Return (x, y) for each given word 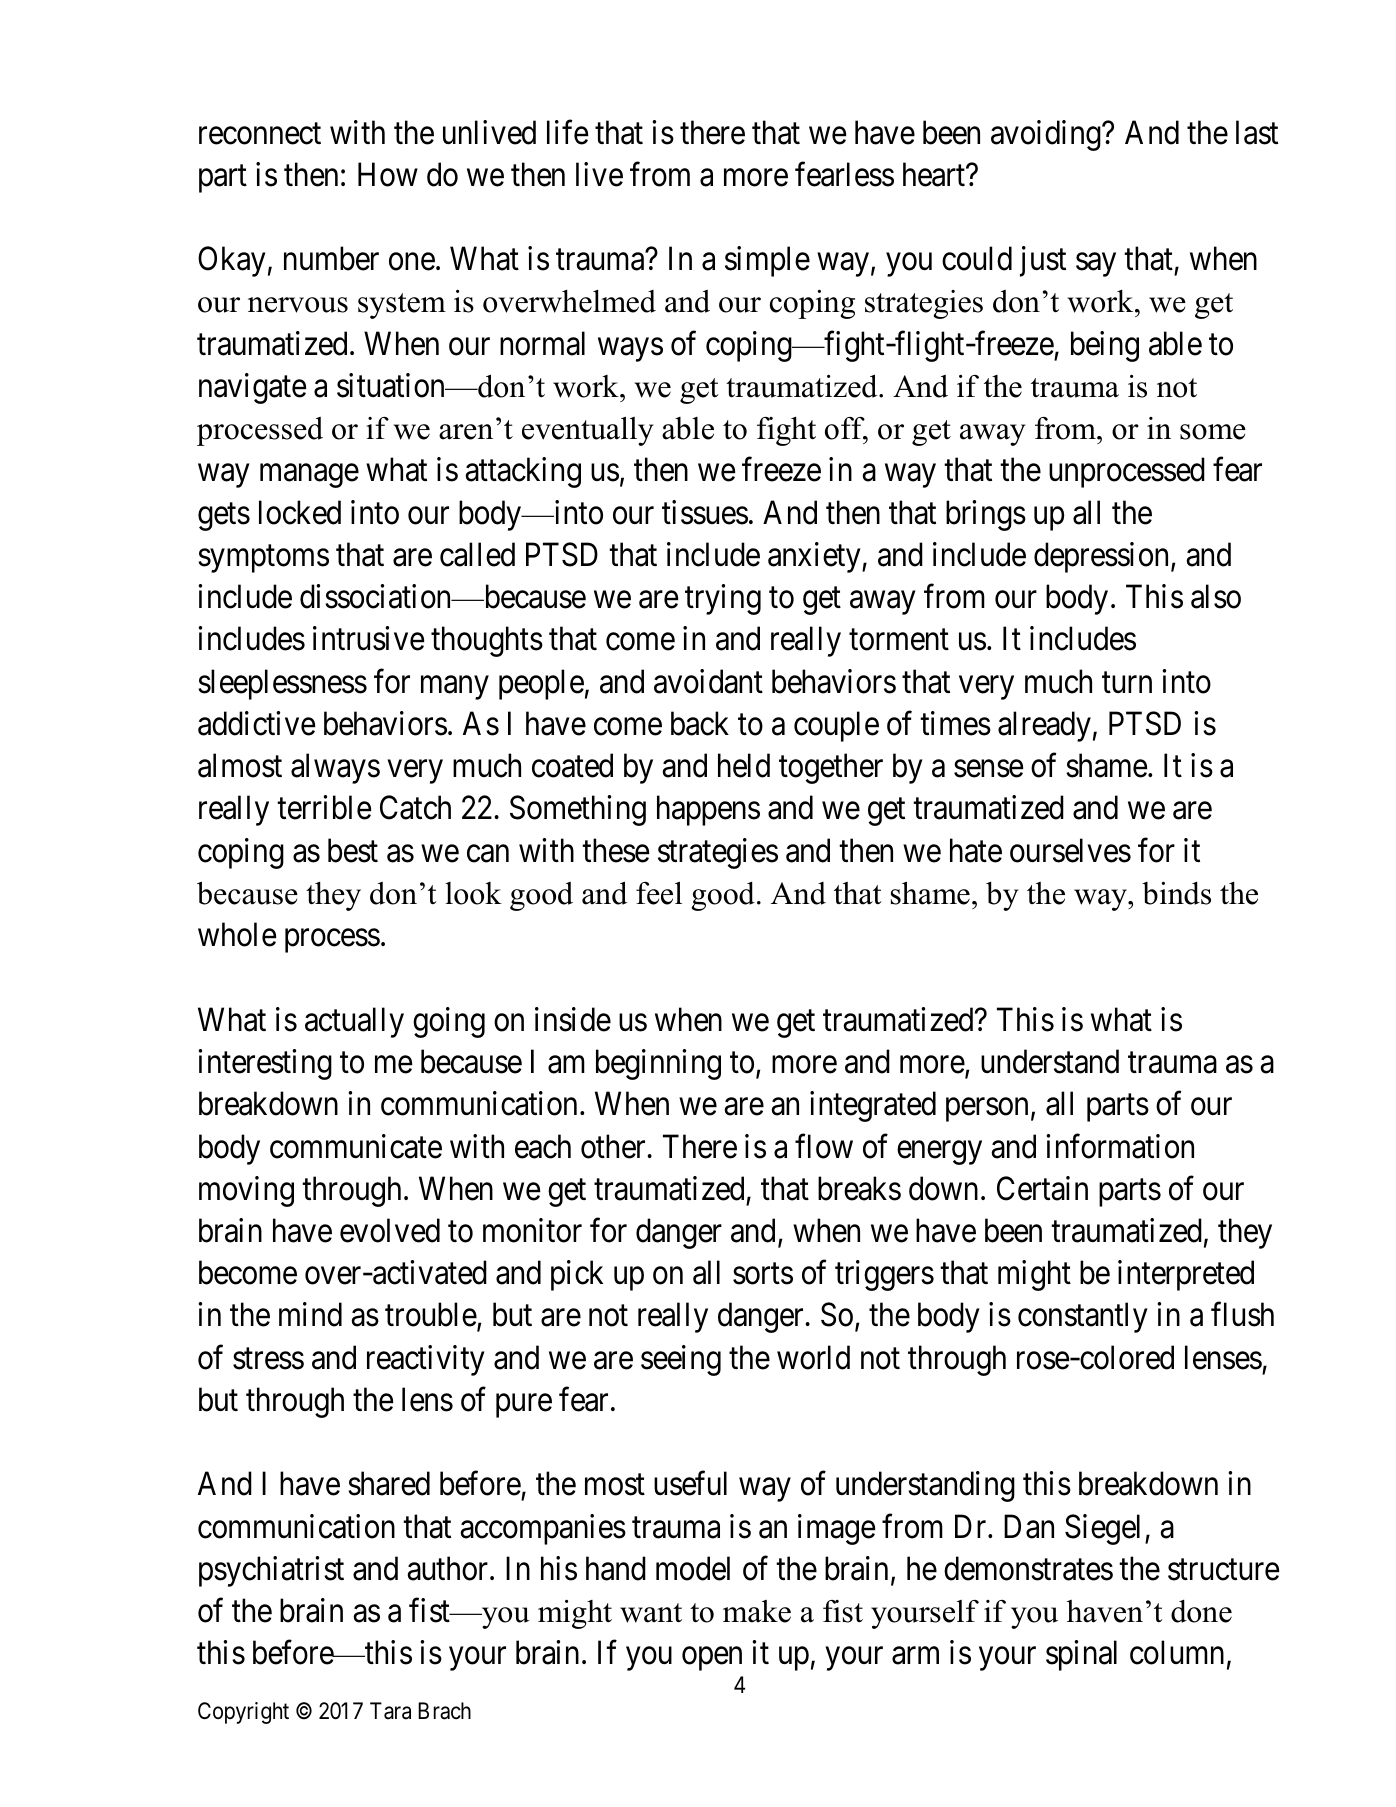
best (353, 850)
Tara (390, 1711)
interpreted (1186, 1275)
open (712, 1659)
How (388, 175)
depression (1103, 557)
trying (723, 599)
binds (1176, 893)
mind (310, 1315)
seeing (681, 1360)
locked (300, 512)
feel (659, 893)
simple (767, 261)
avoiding (1047, 135)
